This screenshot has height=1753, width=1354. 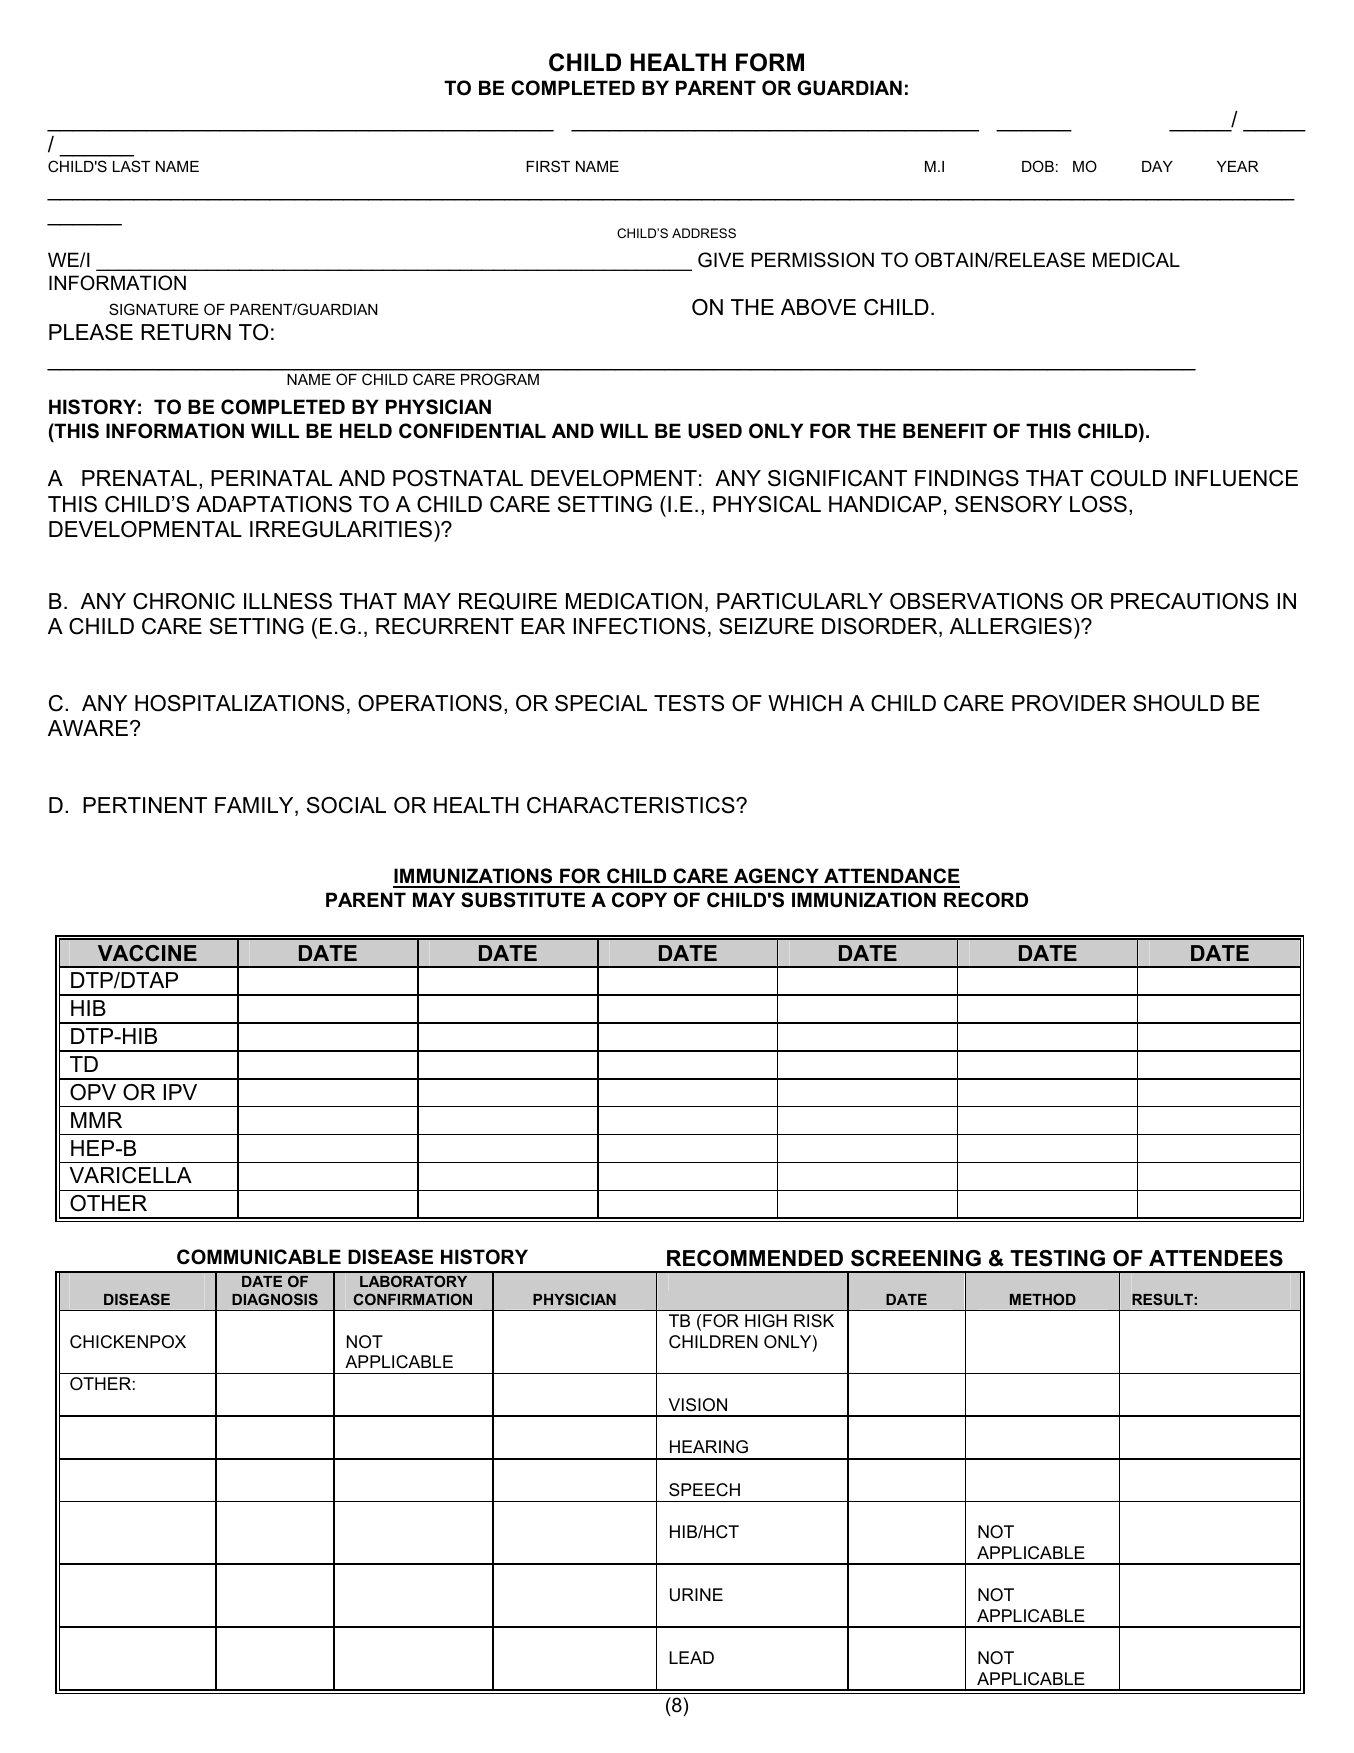 What do you see at coordinates (184, 601) in the screenshot?
I see `CHRONIC` at bounding box center [184, 601].
